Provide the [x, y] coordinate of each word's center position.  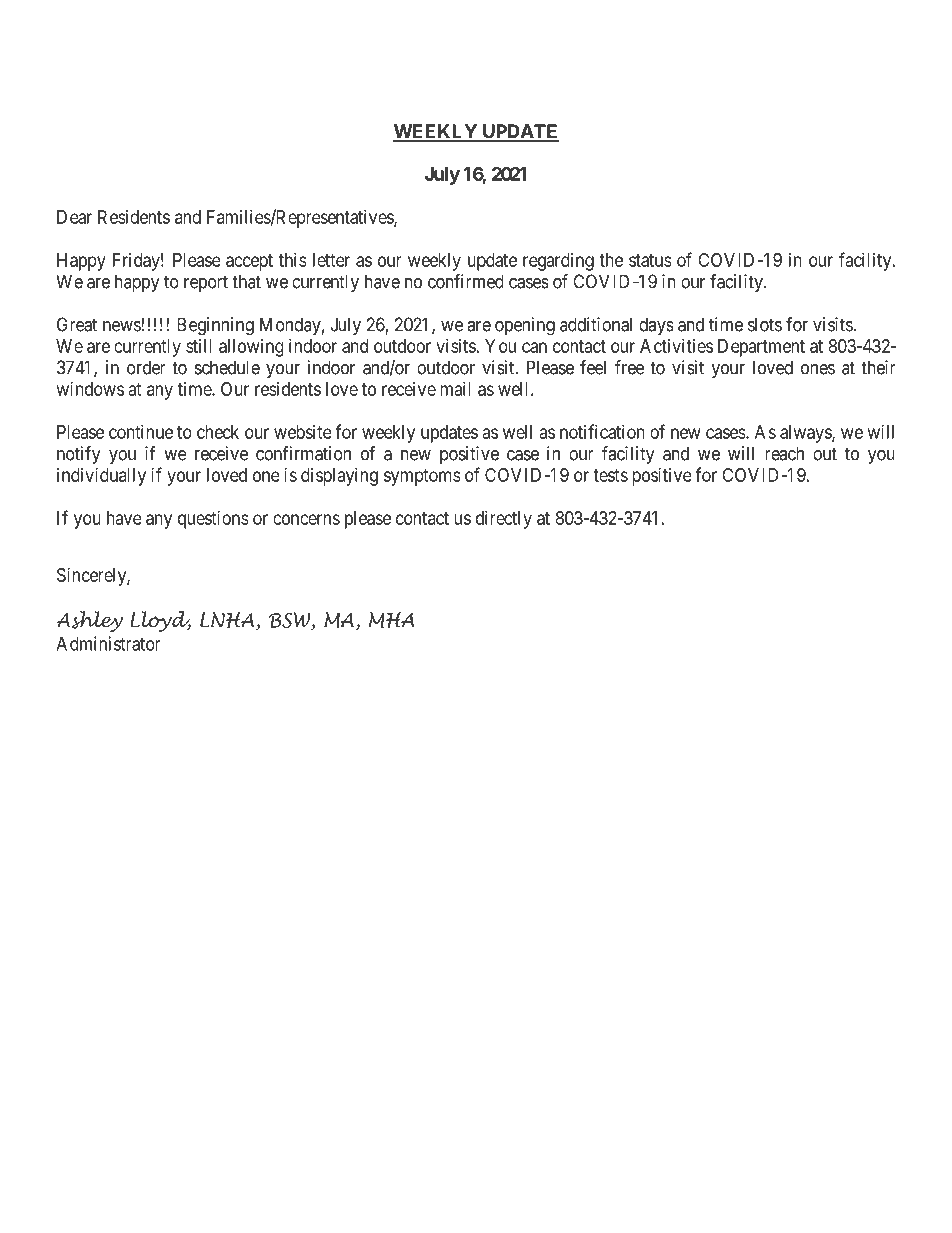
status [650, 260]
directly [504, 520]
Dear [74, 217]
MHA [392, 620]
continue [141, 432]
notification [602, 431]
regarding [558, 262]
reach [784, 453]
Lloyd [160, 621]
